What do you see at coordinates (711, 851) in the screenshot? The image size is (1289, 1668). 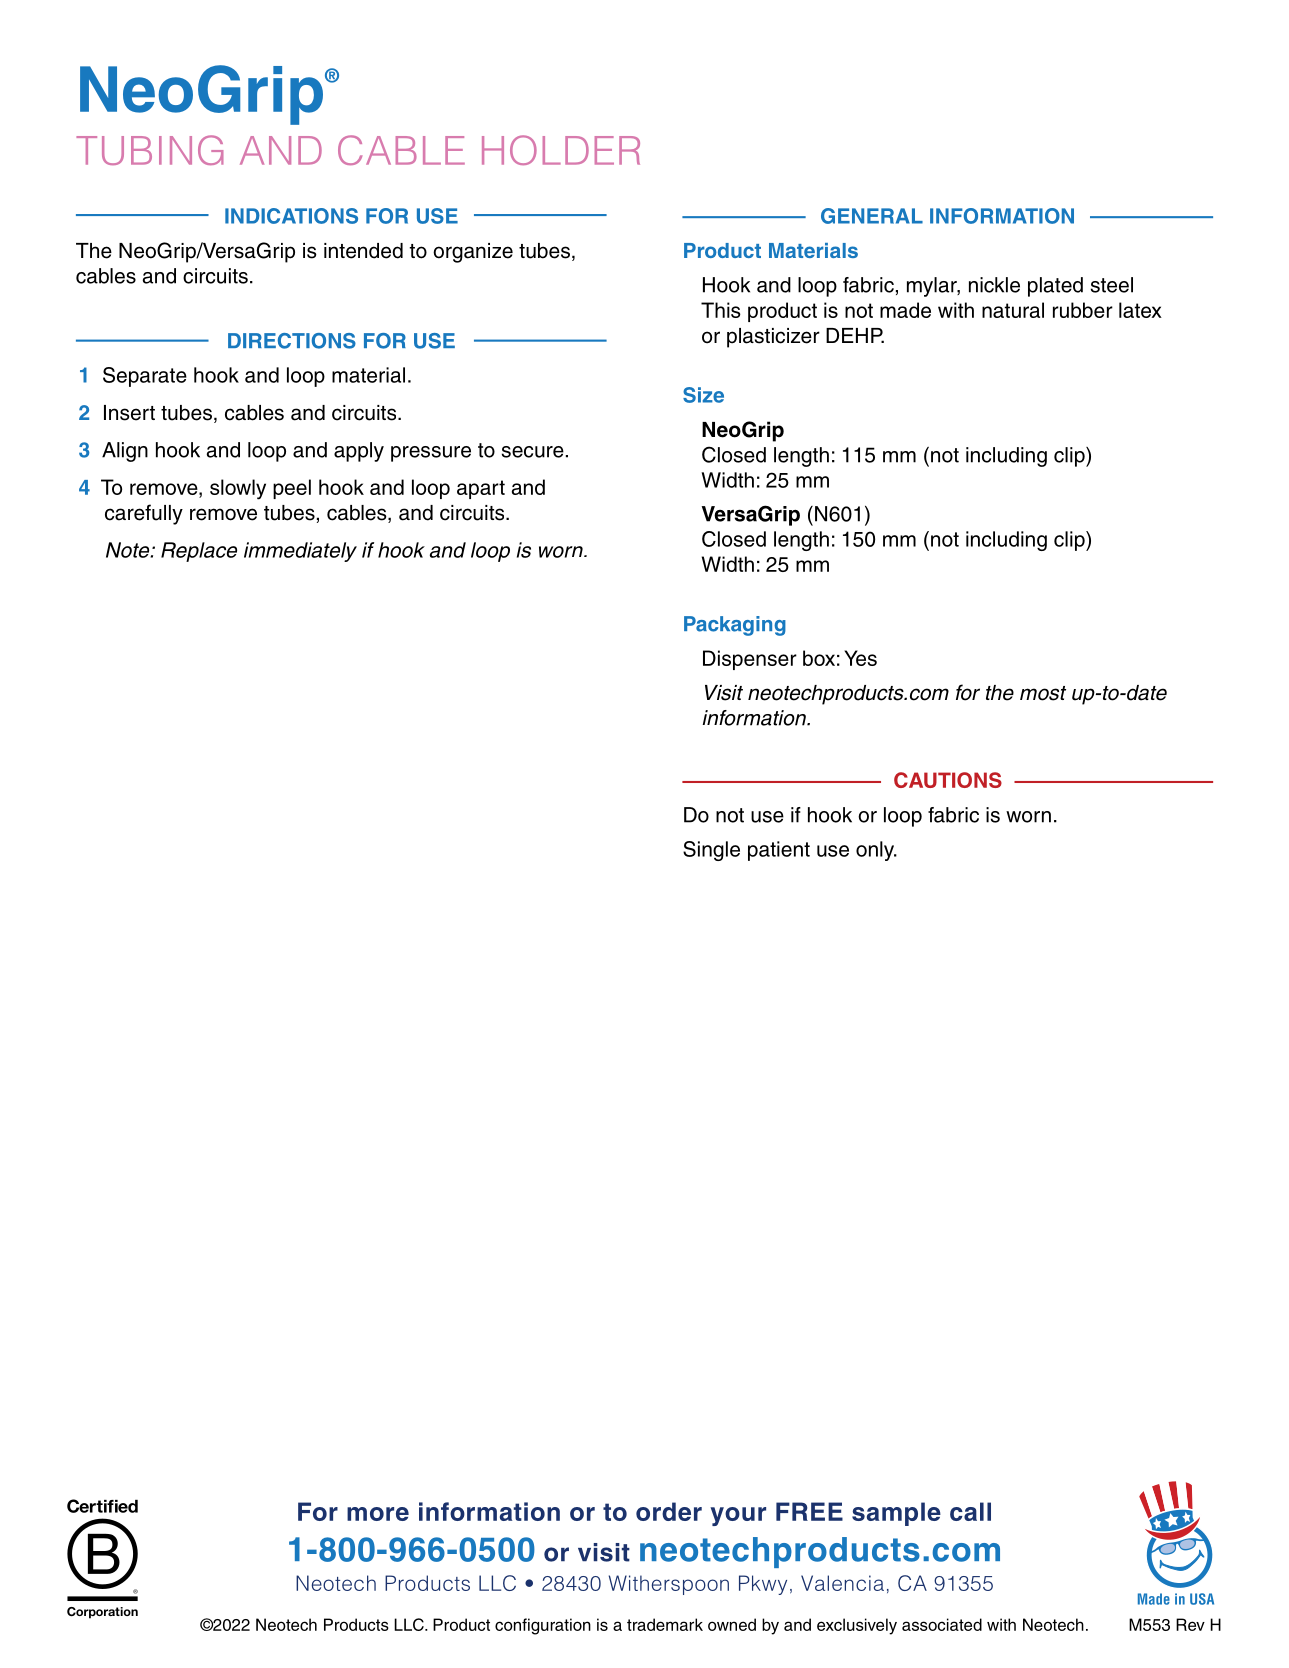 I see `Single` at bounding box center [711, 851].
